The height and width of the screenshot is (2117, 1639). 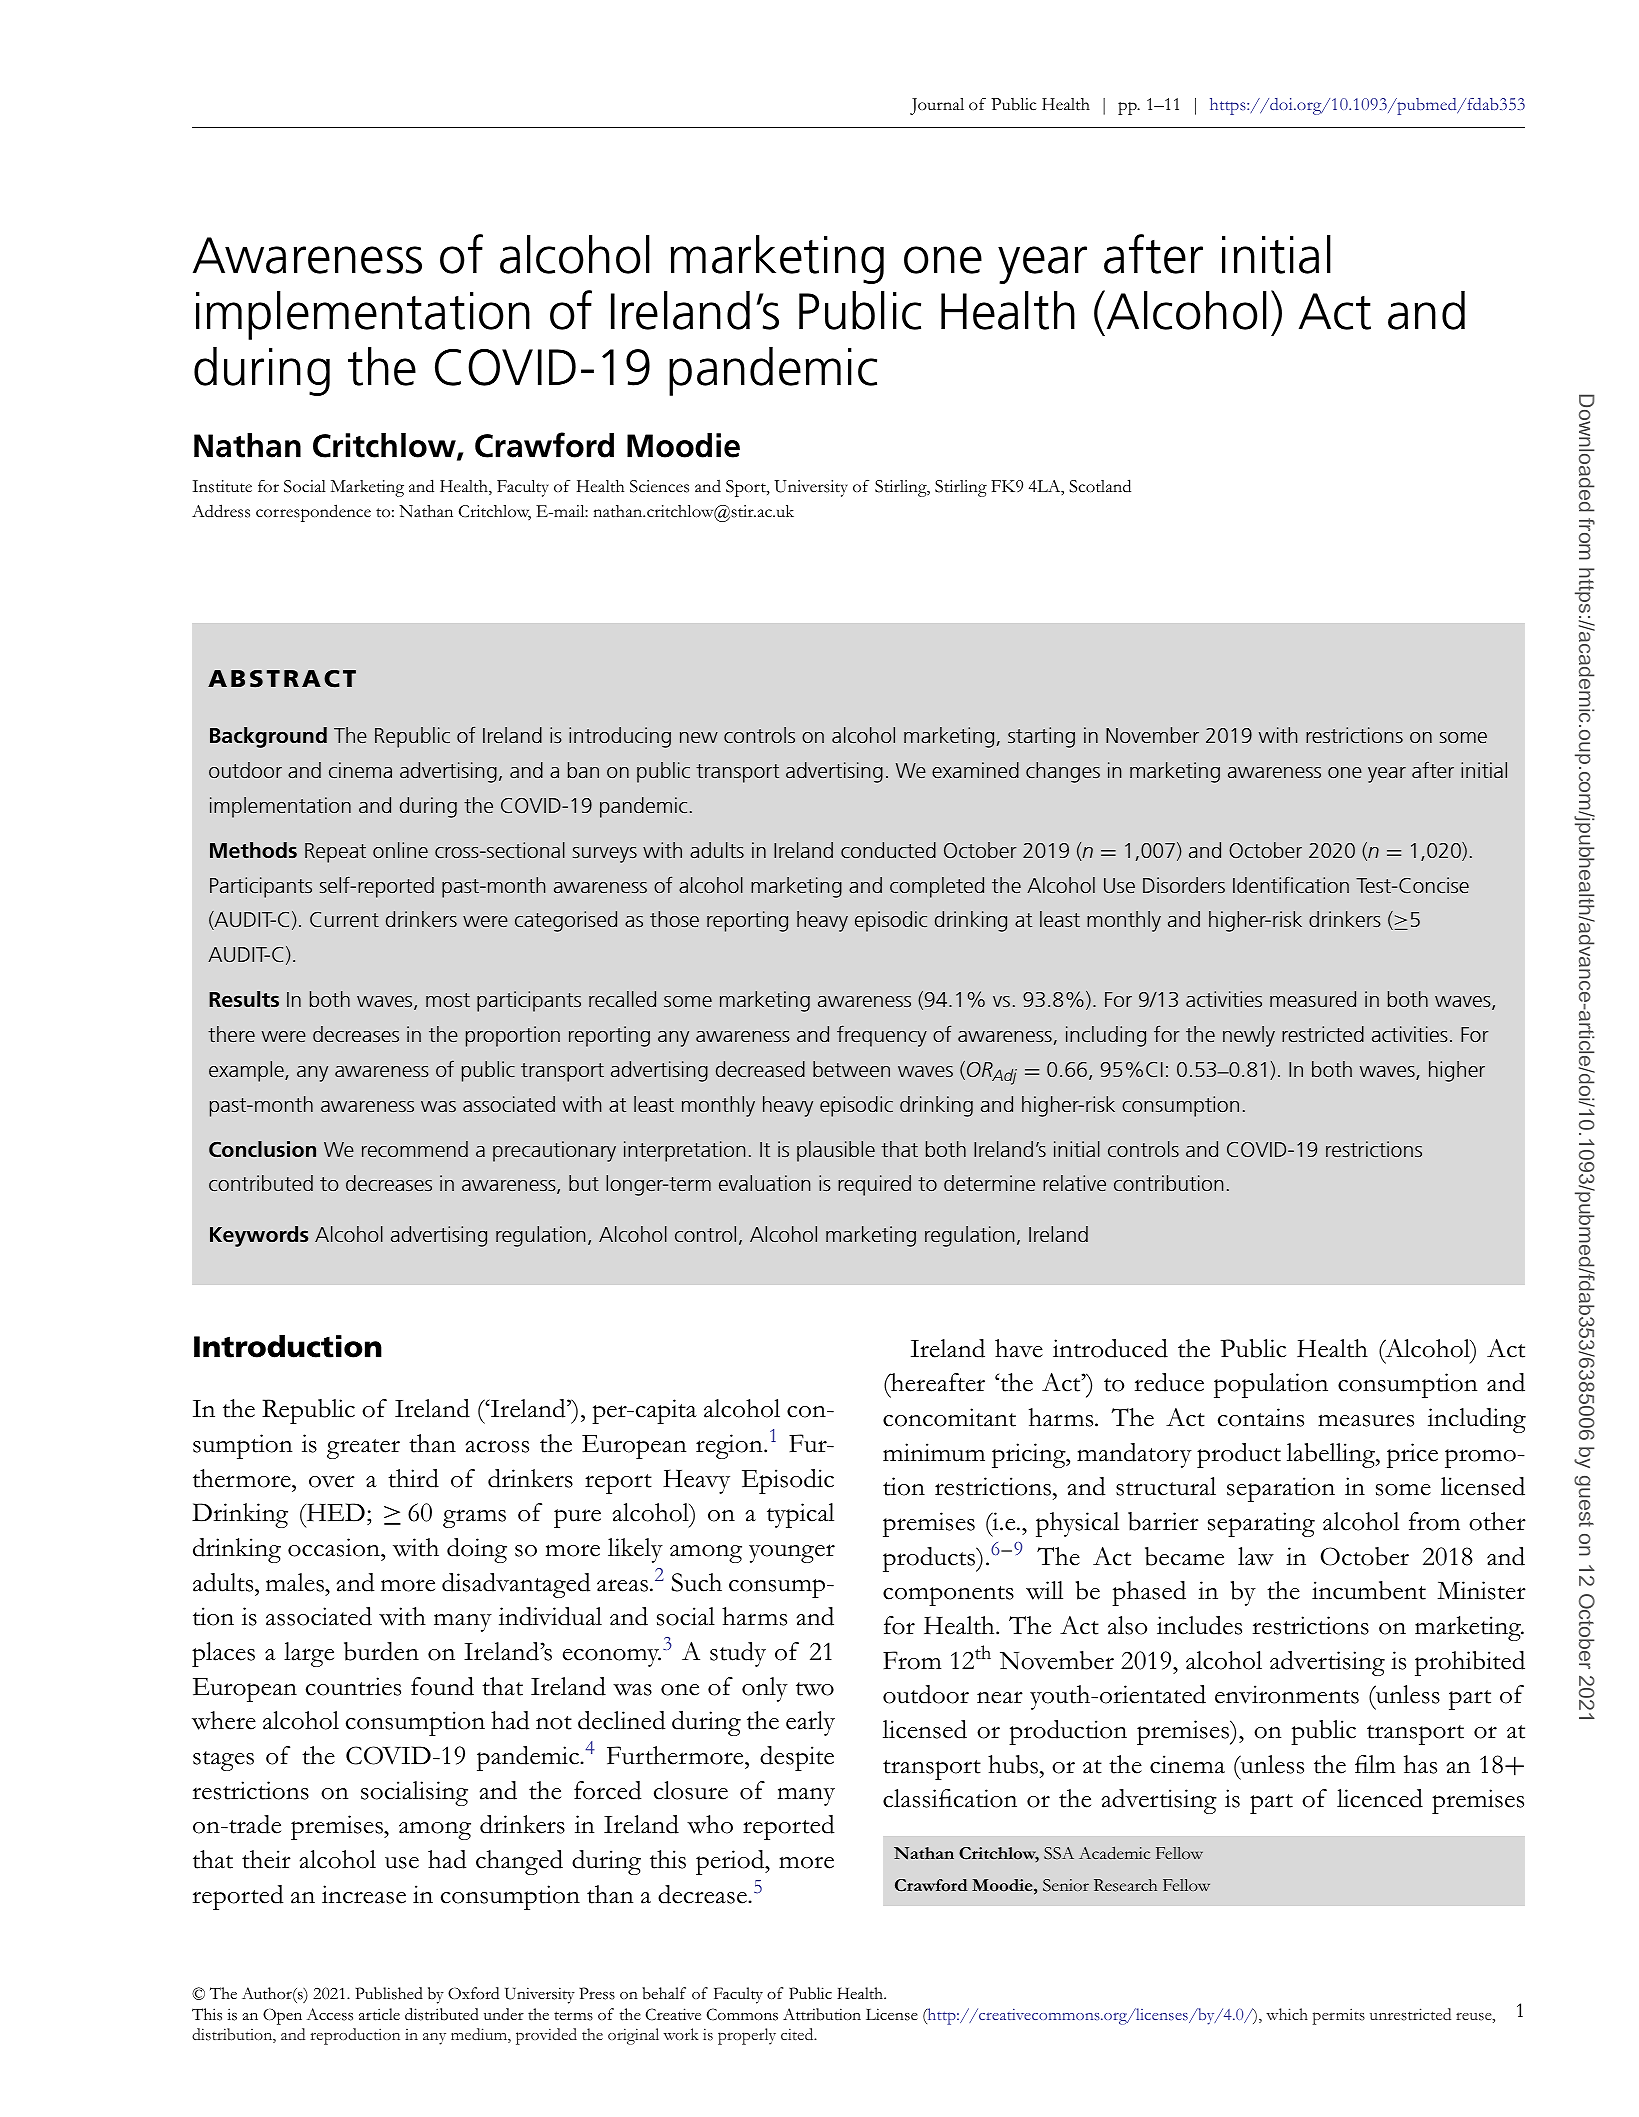 What do you see at coordinates (798, 2034) in the screenshot?
I see `cited` at bounding box center [798, 2034].
